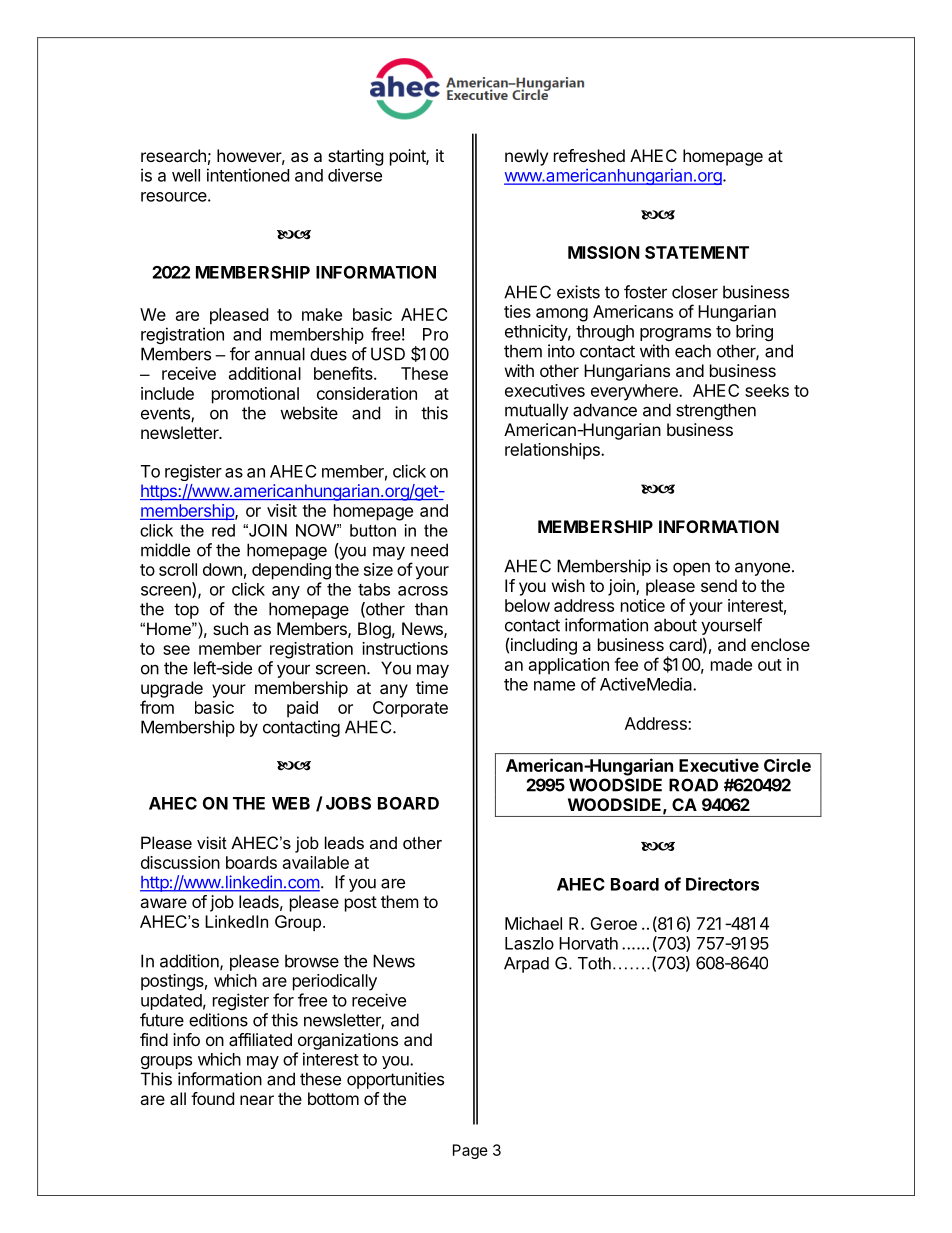  What do you see at coordinates (212, 1098) in the page?
I see `found` at bounding box center [212, 1098].
